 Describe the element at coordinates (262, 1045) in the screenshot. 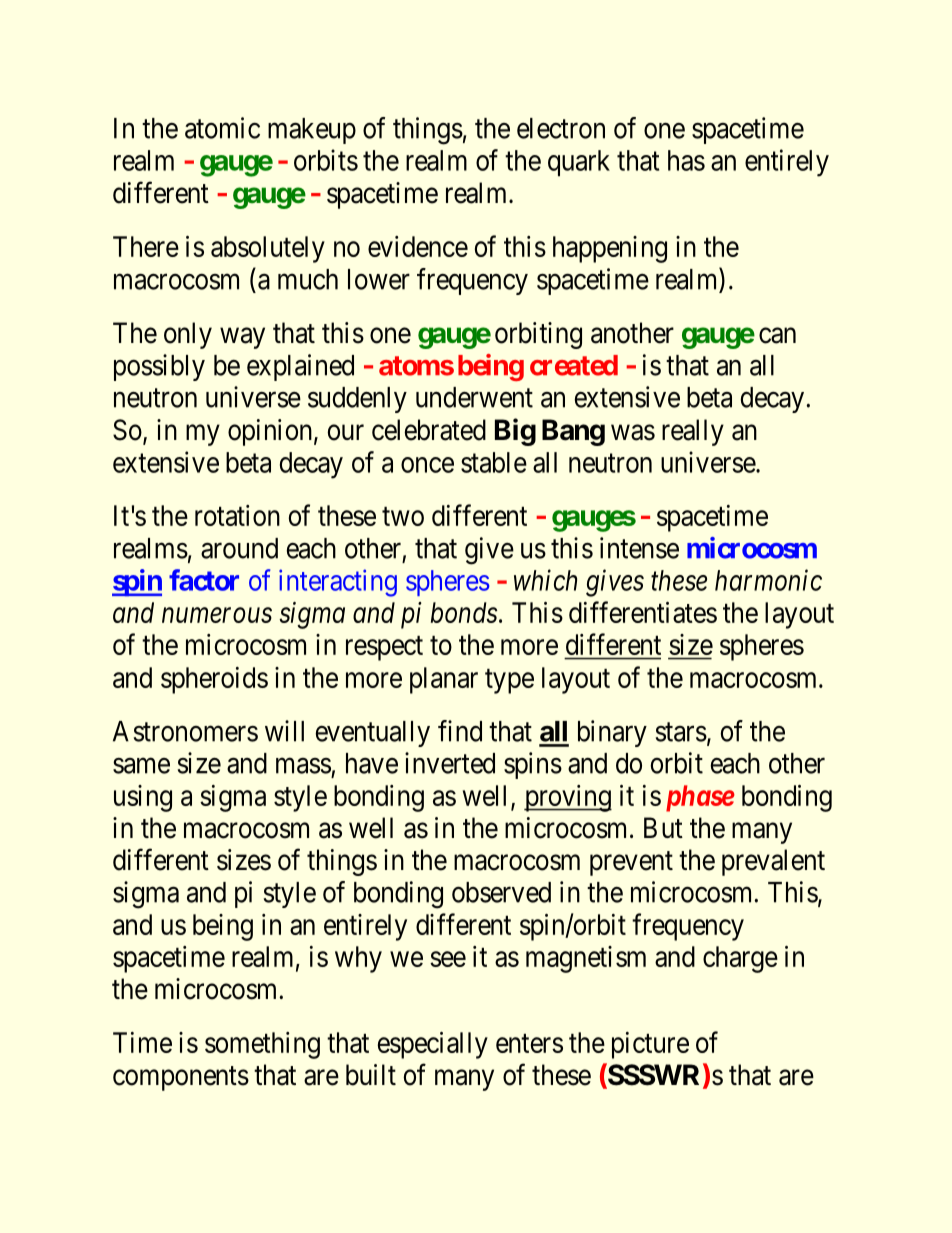

I see `something` at that location.
